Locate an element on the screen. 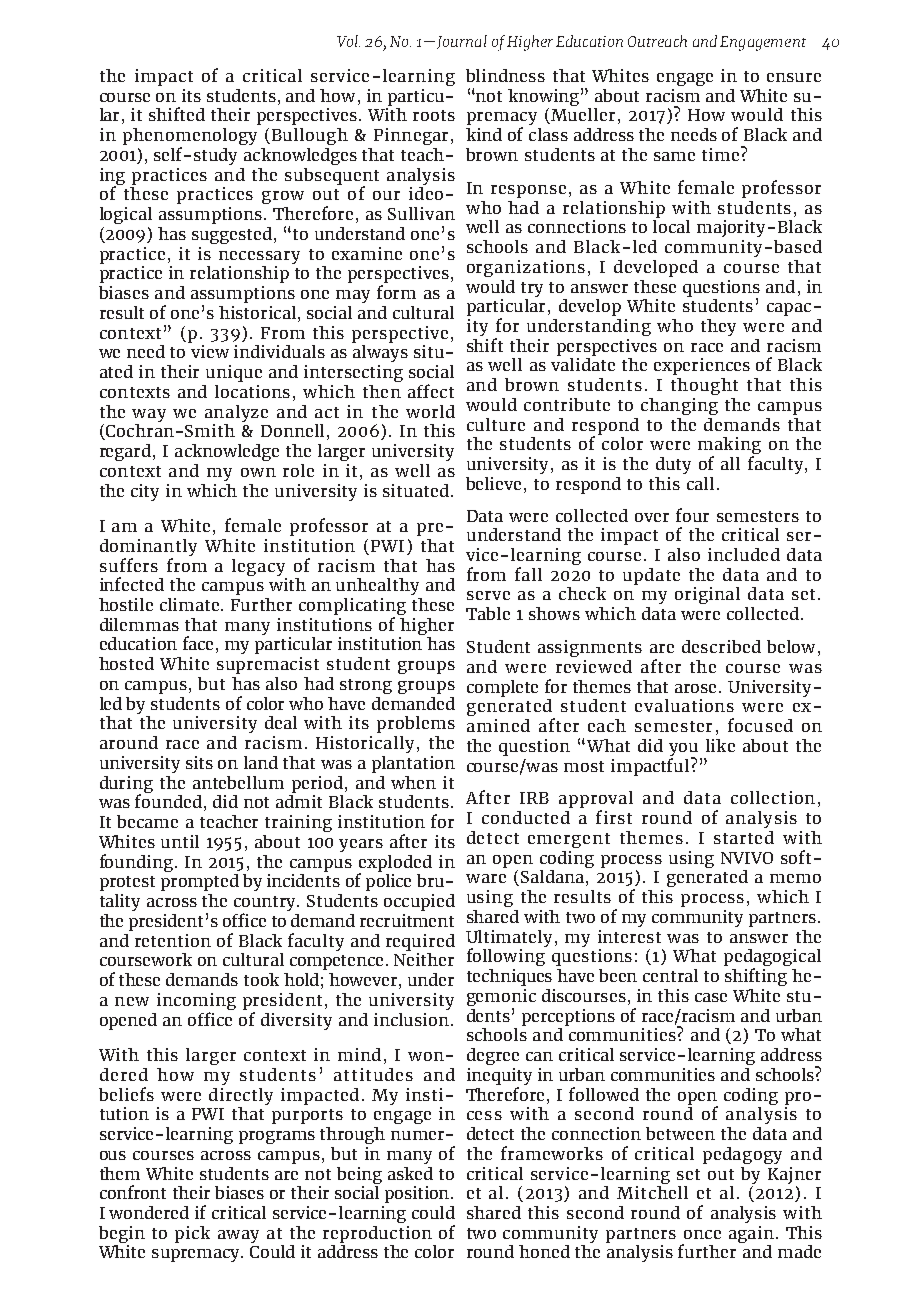 The width and height of the screenshot is (921, 1316). ensure is located at coordinates (794, 77).
